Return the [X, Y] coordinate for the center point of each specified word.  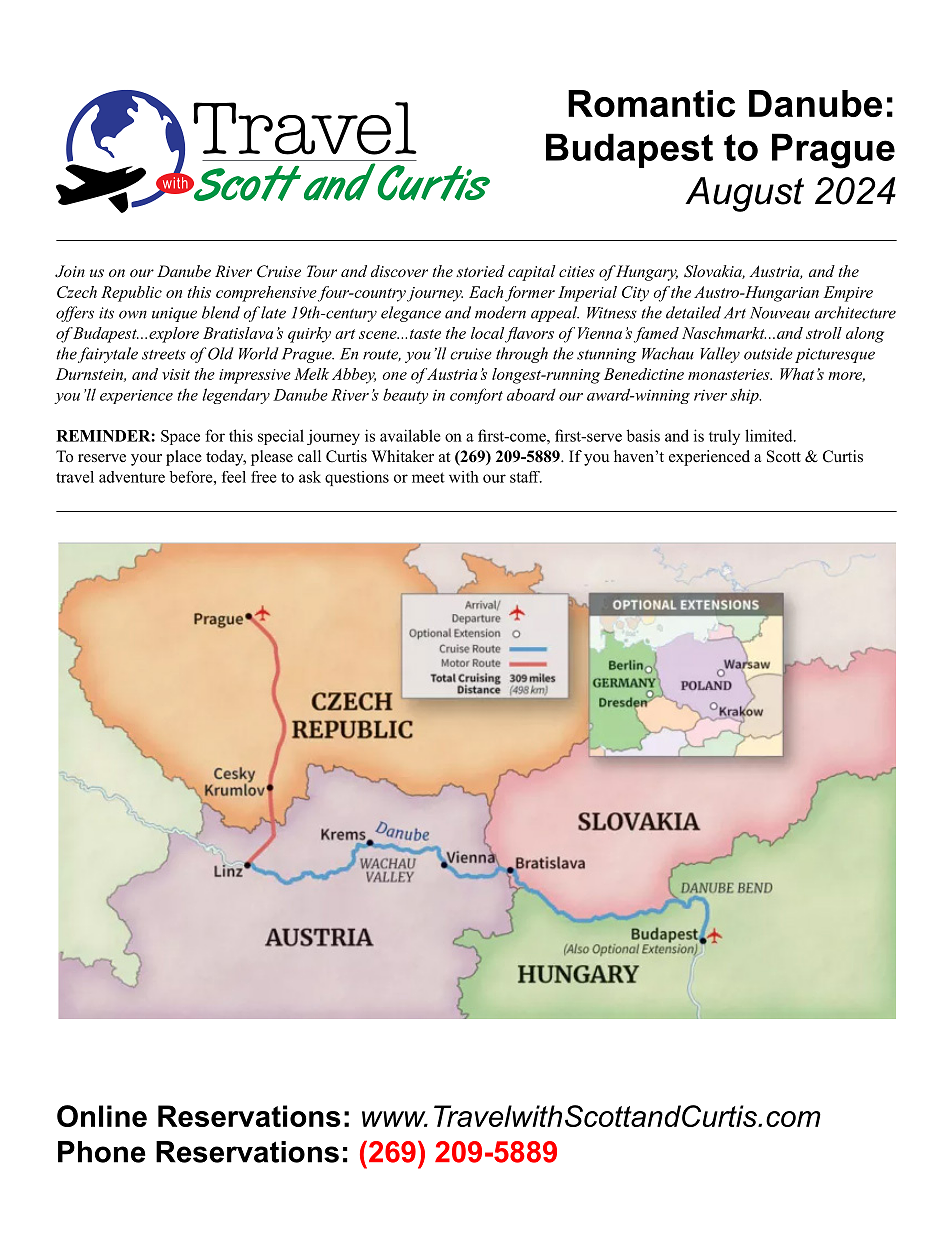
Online [102, 1116]
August [744, 194]
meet [428, 477]
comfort [476, 396]
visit [176, 374]
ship [745, 396]
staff [526, 477]
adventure [132, 477]
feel [234, 477]
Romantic [651, 103]
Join [70, 271]
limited [770, 435]
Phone [102, 1152]
